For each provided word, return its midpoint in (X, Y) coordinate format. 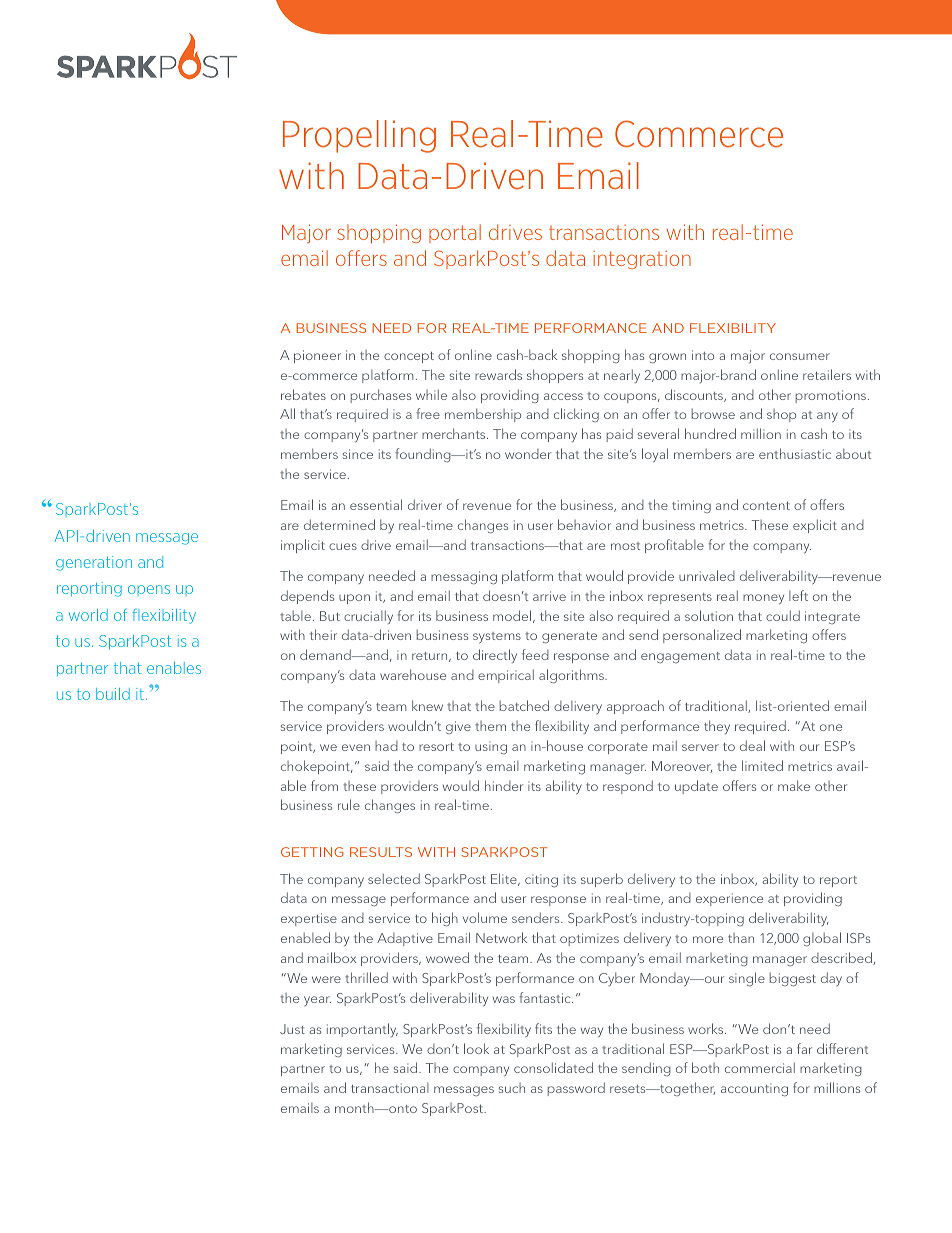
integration (642, 260)
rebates (303, 394)
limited (762, 765)
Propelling (359, 136)
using (491, 747)
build (113, 694)
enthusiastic (795, 453)
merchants (455, 433)
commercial (760, 1067)
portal (455, 233)
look (476, 1048)
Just (292, 1029)
